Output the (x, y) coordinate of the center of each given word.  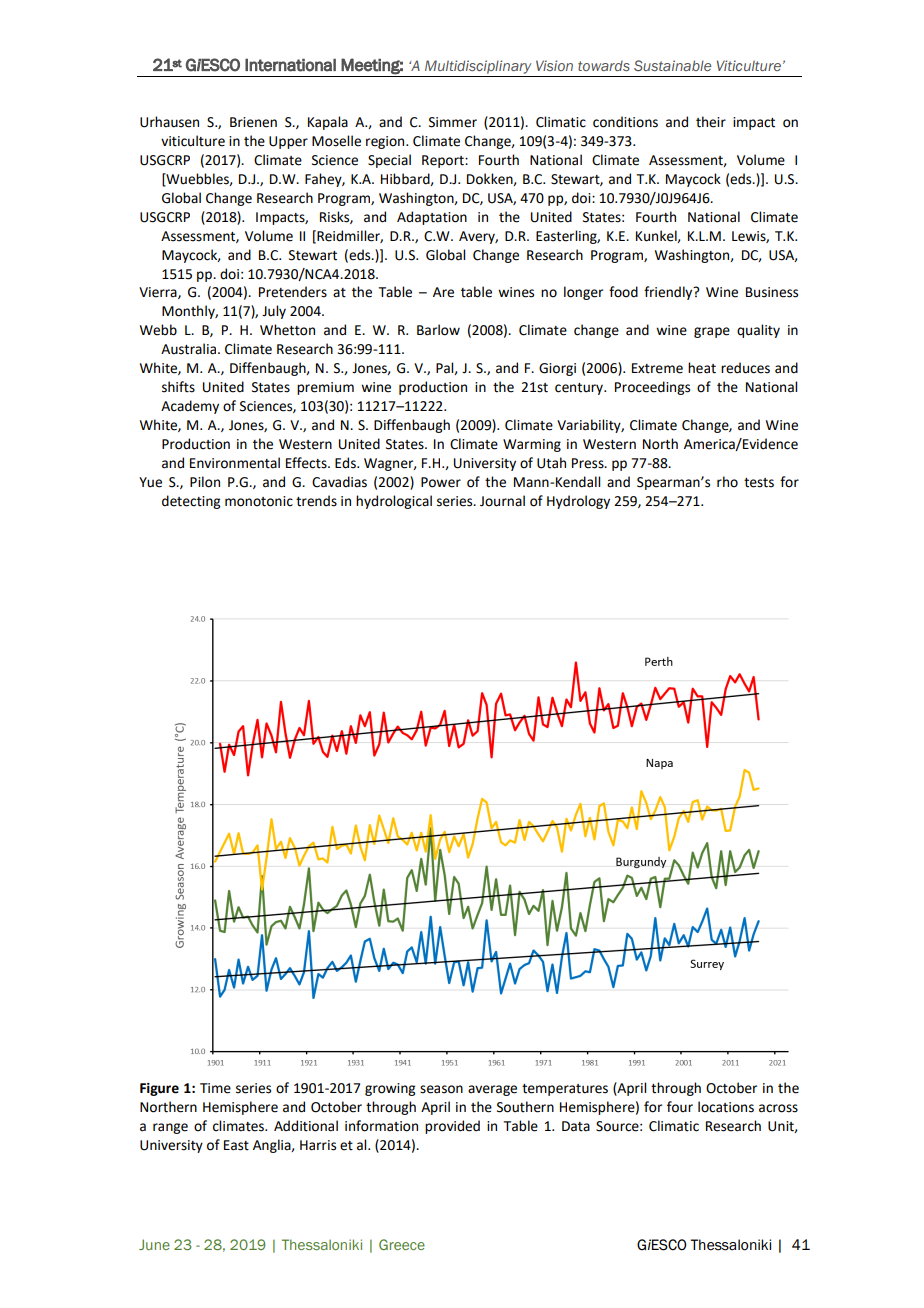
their (711, 122)
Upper (288, 142)
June (154, 1244)
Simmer (453, 122)
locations (726, 1107)
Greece (402, 1244)
